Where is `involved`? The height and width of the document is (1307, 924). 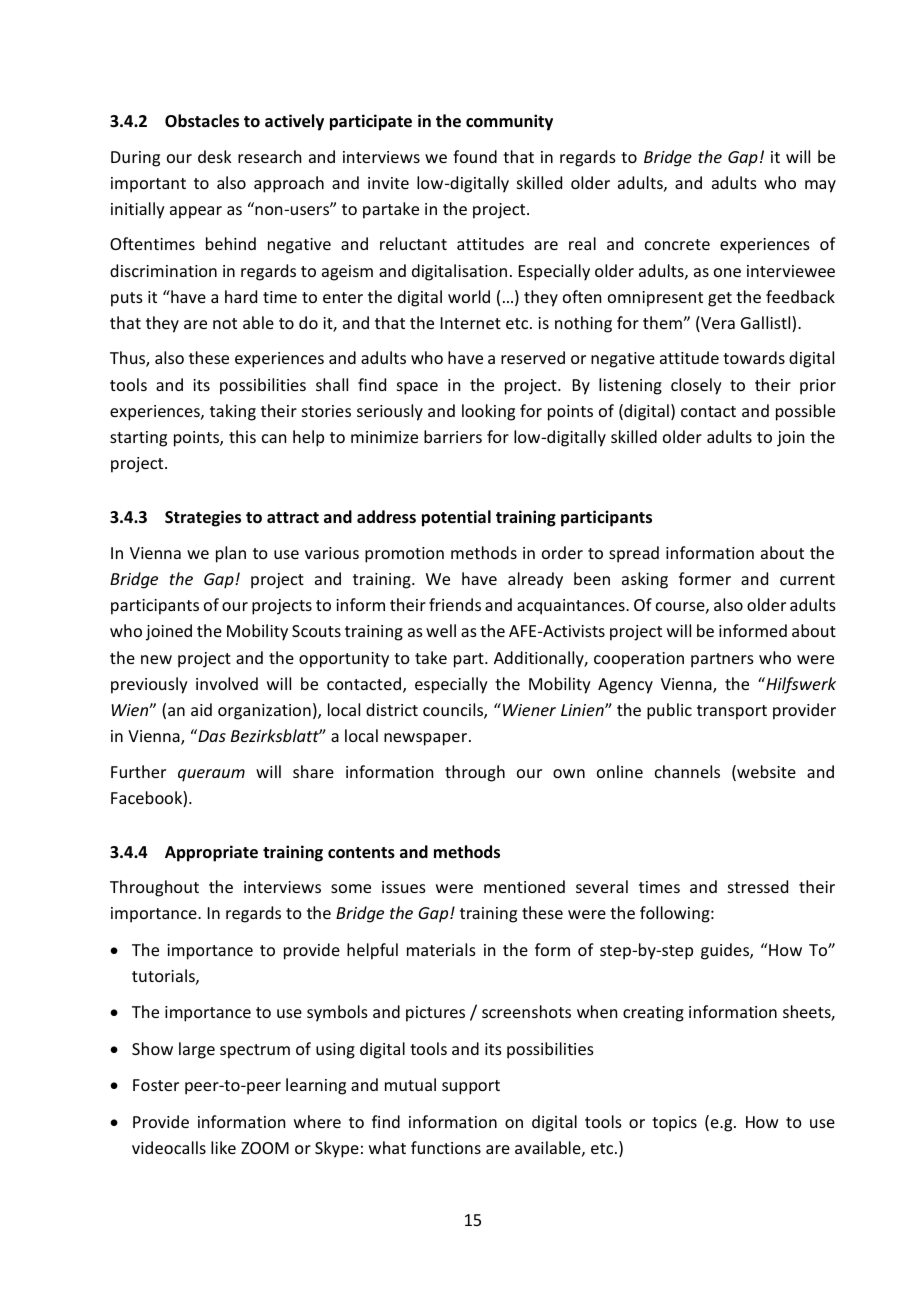 involved is located at coordinates (227, 683).
